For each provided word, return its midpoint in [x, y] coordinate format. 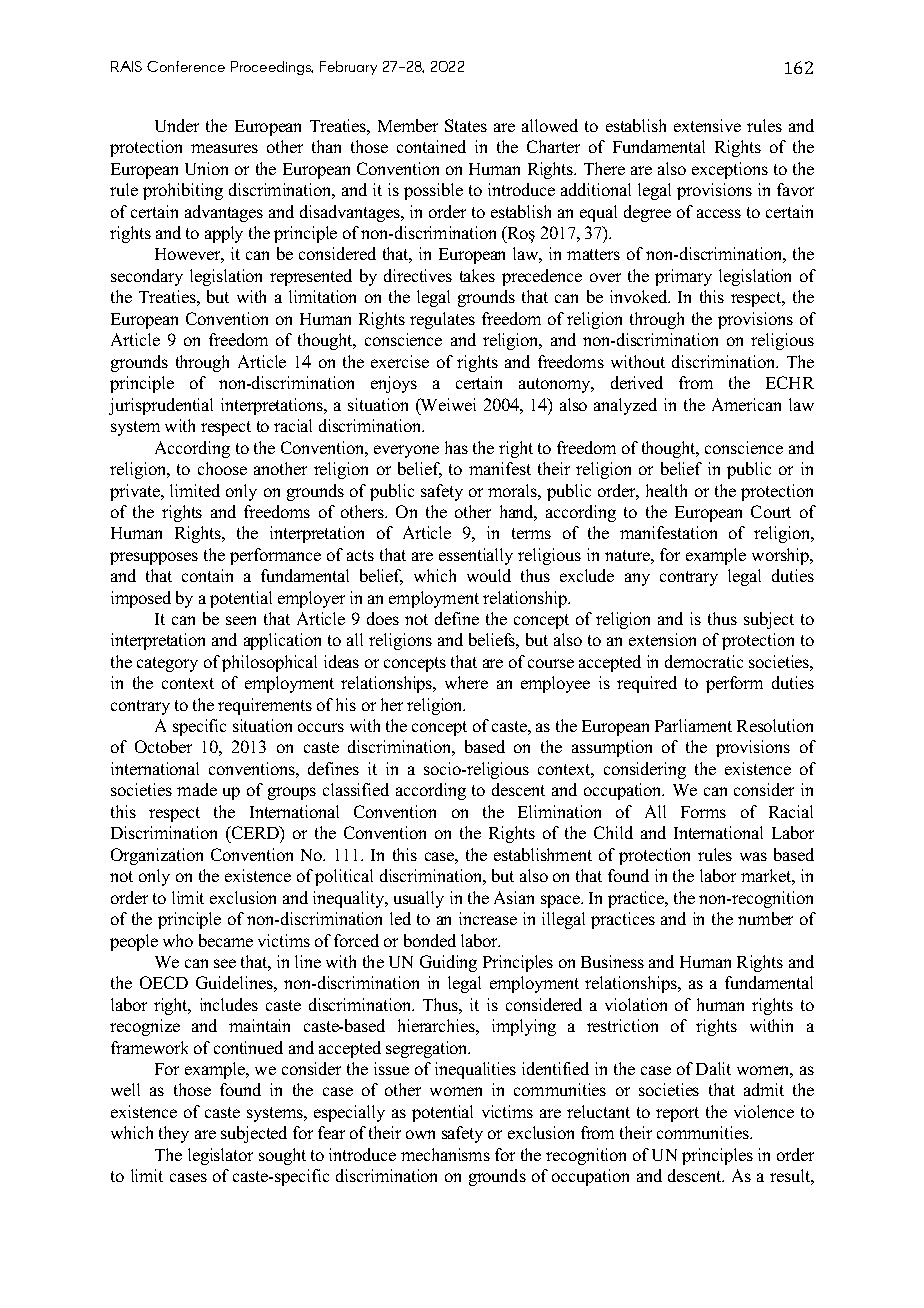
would [489, 575]
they [174, 1134]
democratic [704, 661]
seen [241, 620]
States [466, 125]
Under [177, 125]
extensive [707, 125]
